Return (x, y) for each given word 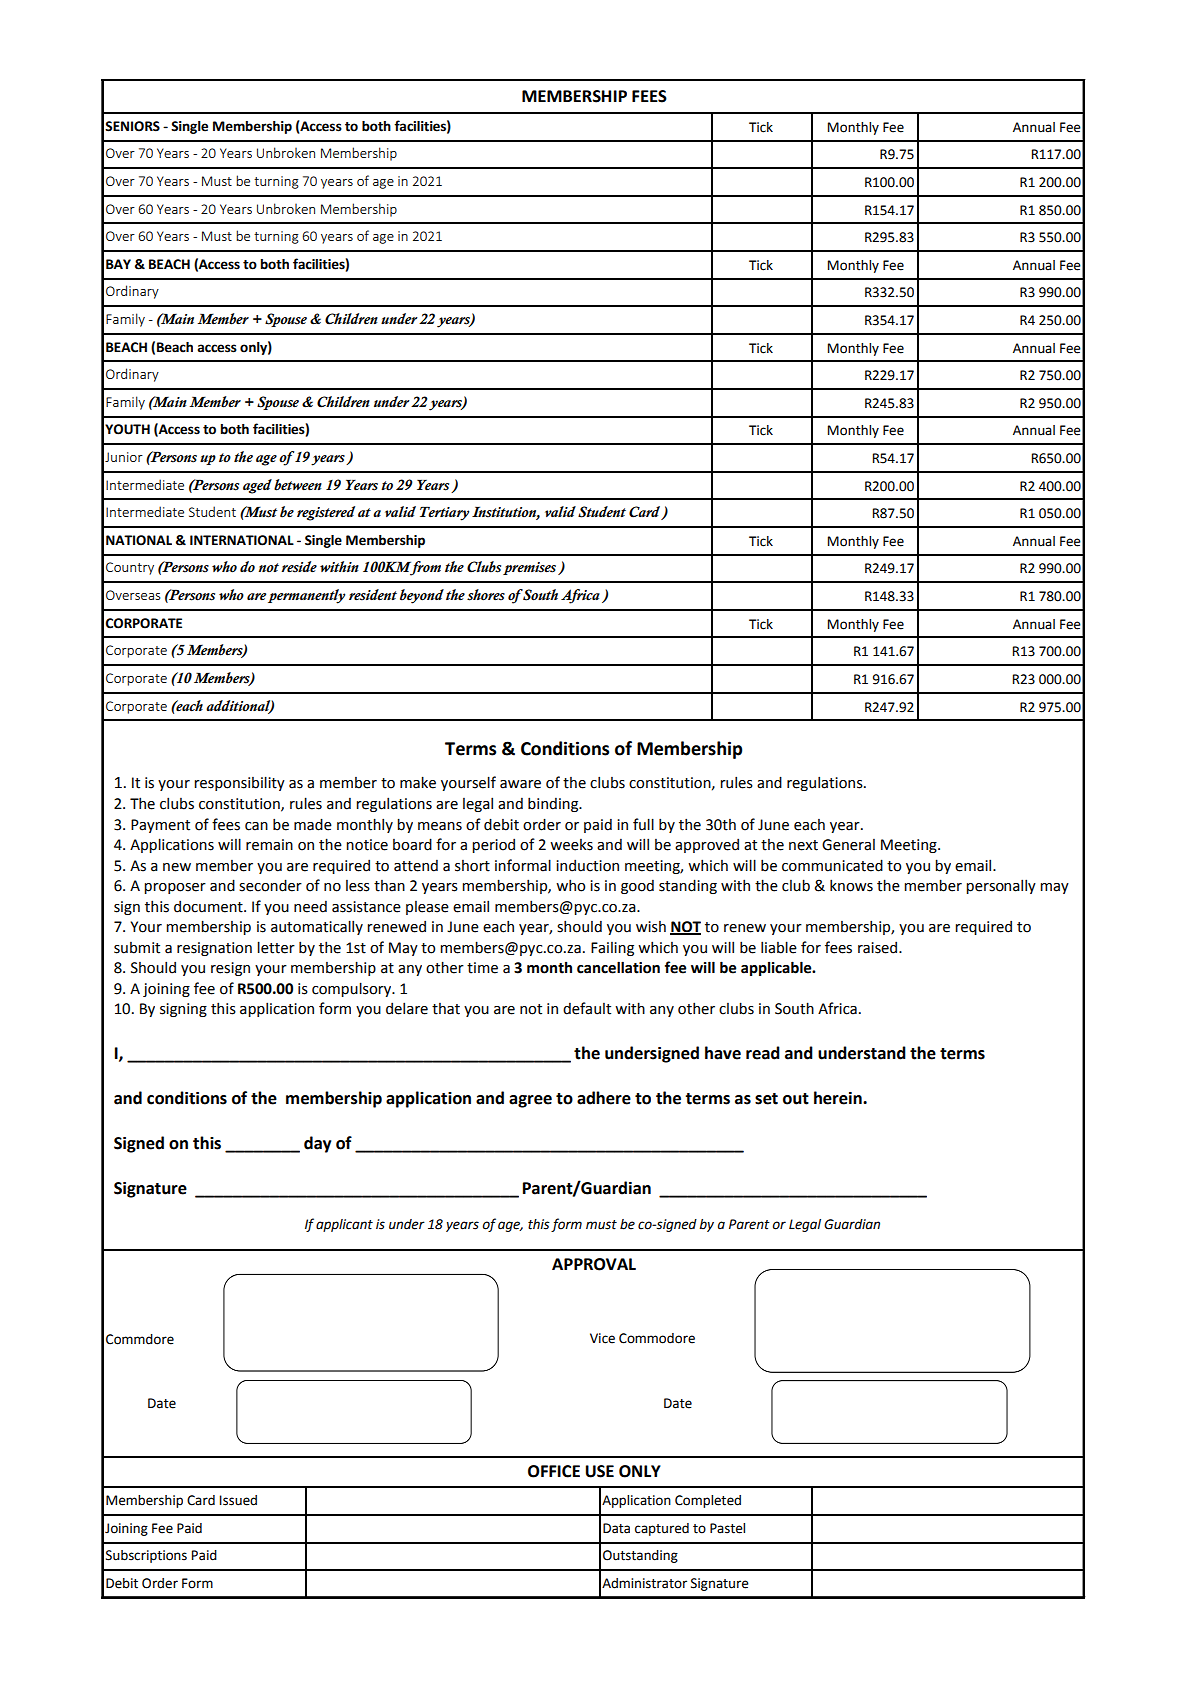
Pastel (727, 1528)
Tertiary (444, 514)
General (848, 845)
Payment (160, 826)
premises (531, 568)
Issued (238, 1500)
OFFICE (554, 1471)
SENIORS (132, 126)
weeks (571, 845)
